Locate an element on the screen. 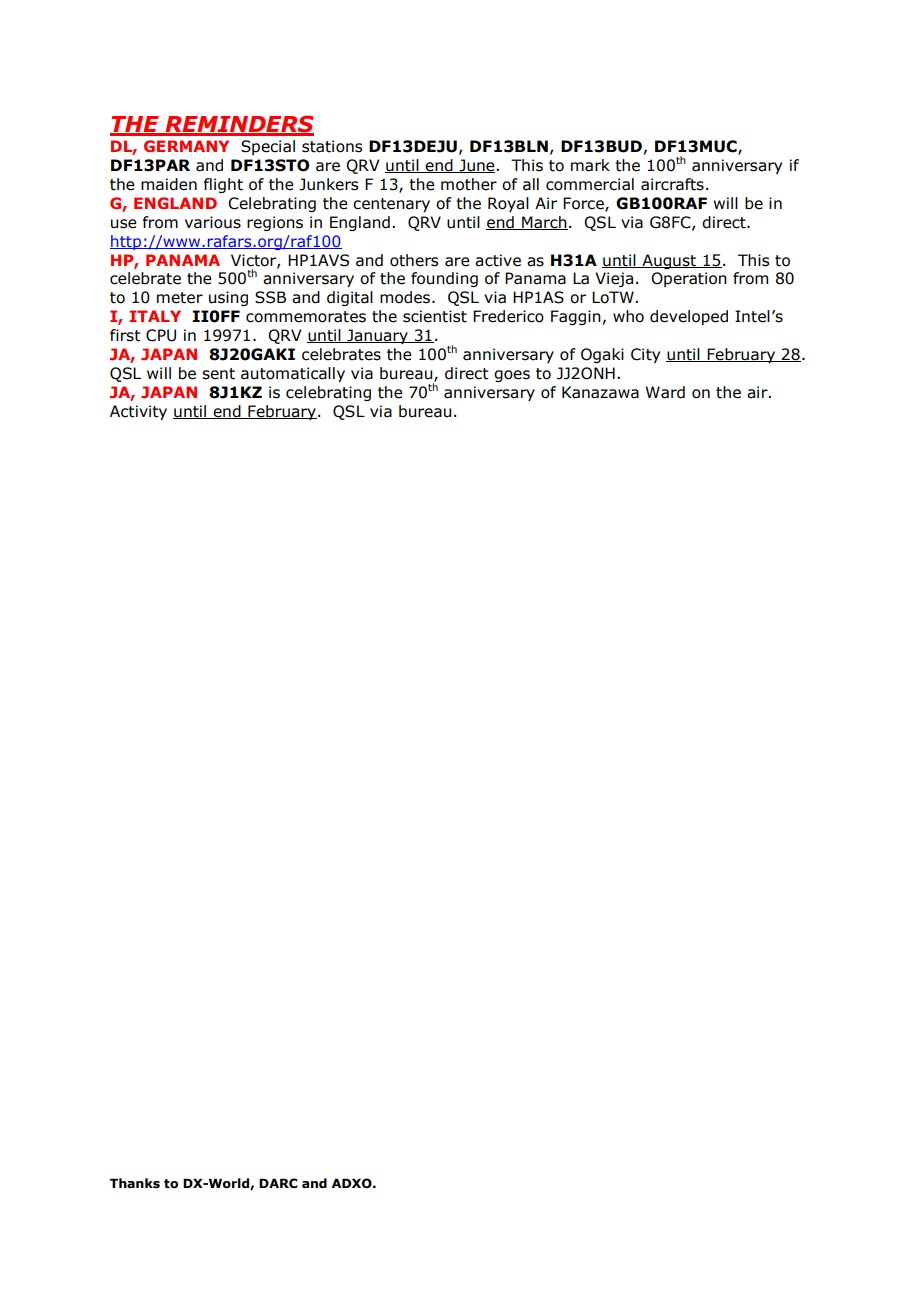 The height and width of the screenshot is (1308, 924). developed is located at coordinates (689, 317).
